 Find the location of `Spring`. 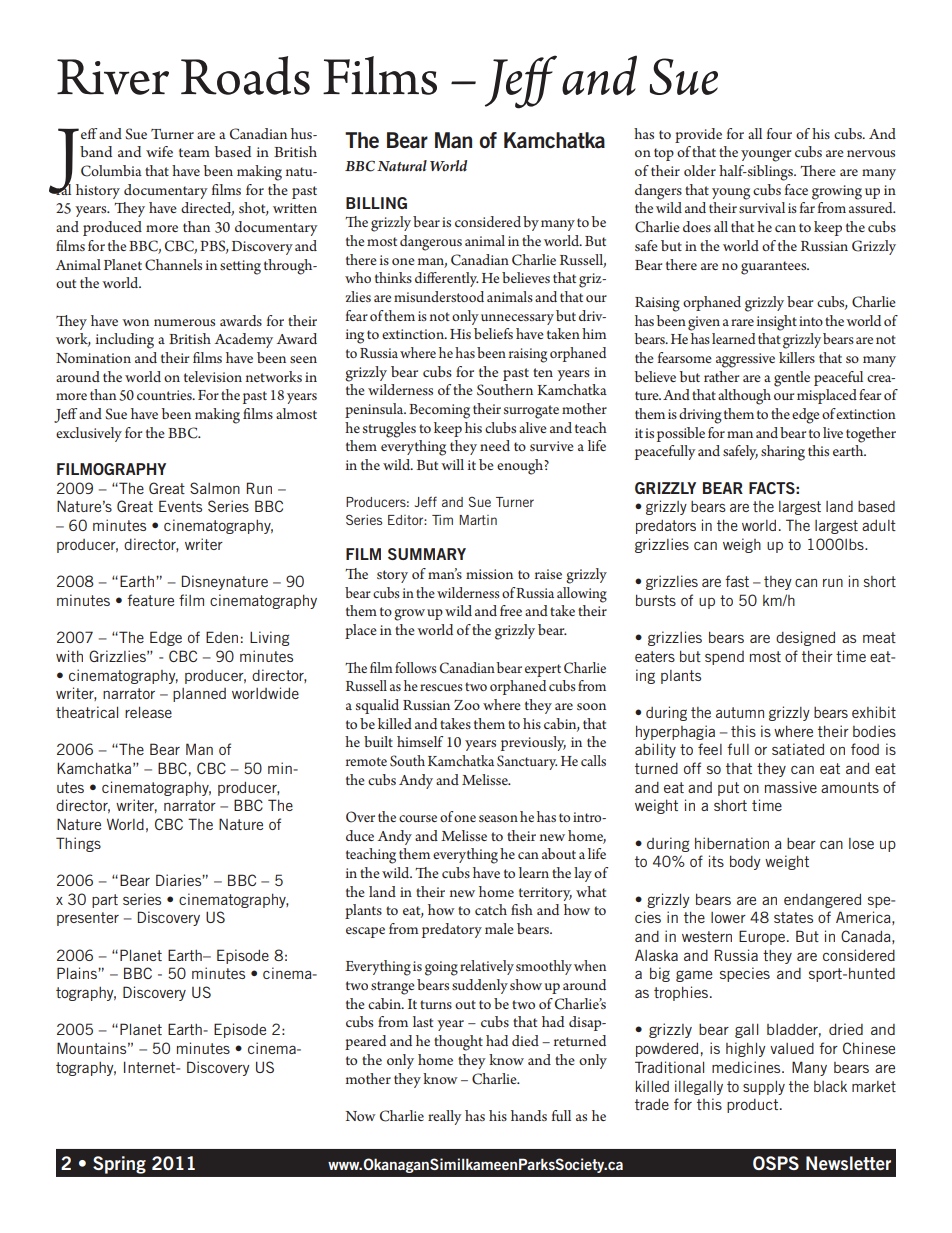

Spring is located at coordinates (119, 1165).
